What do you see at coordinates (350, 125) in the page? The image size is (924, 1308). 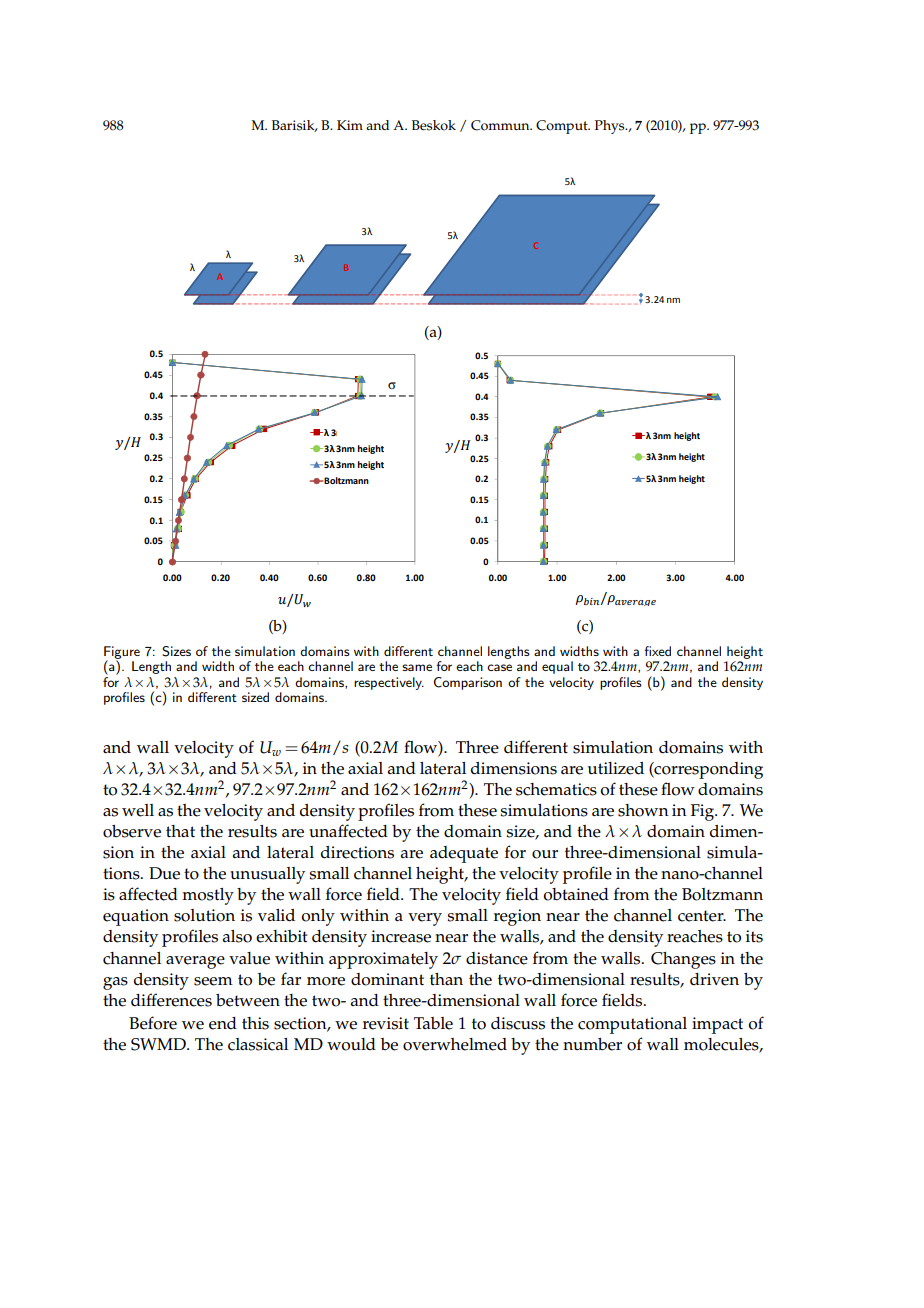 I see `Kim` at bounding box center [350, 125].
